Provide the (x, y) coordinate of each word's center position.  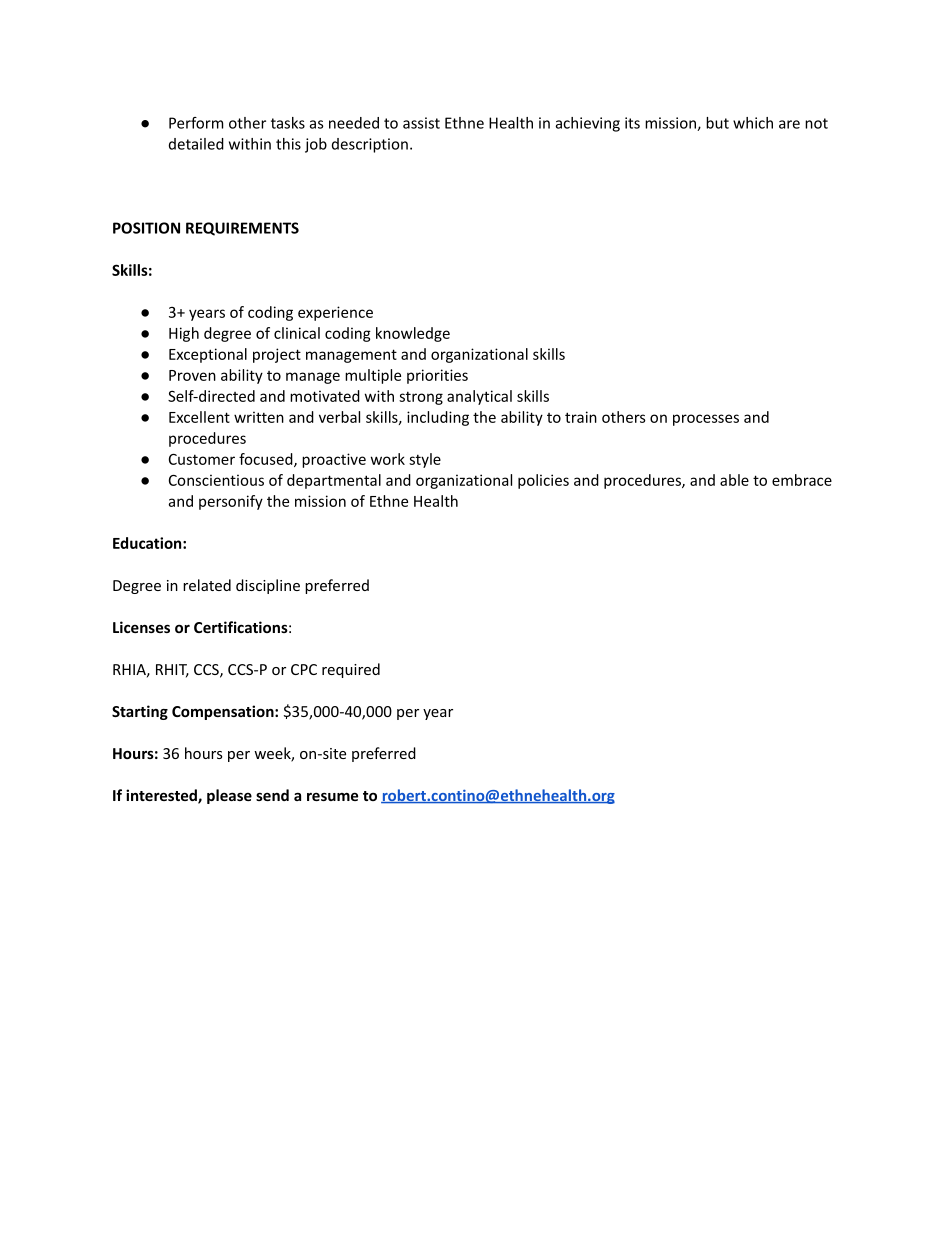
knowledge (413, 334)
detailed (196, 144)
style (425, 460)
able (734, 480)
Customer (202, 459)
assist (421, 123)
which (753, 123)
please (229, 796)
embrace (802, 480)
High (184, 334)
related (207, 585)
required (351, 670)
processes (706, 420)
